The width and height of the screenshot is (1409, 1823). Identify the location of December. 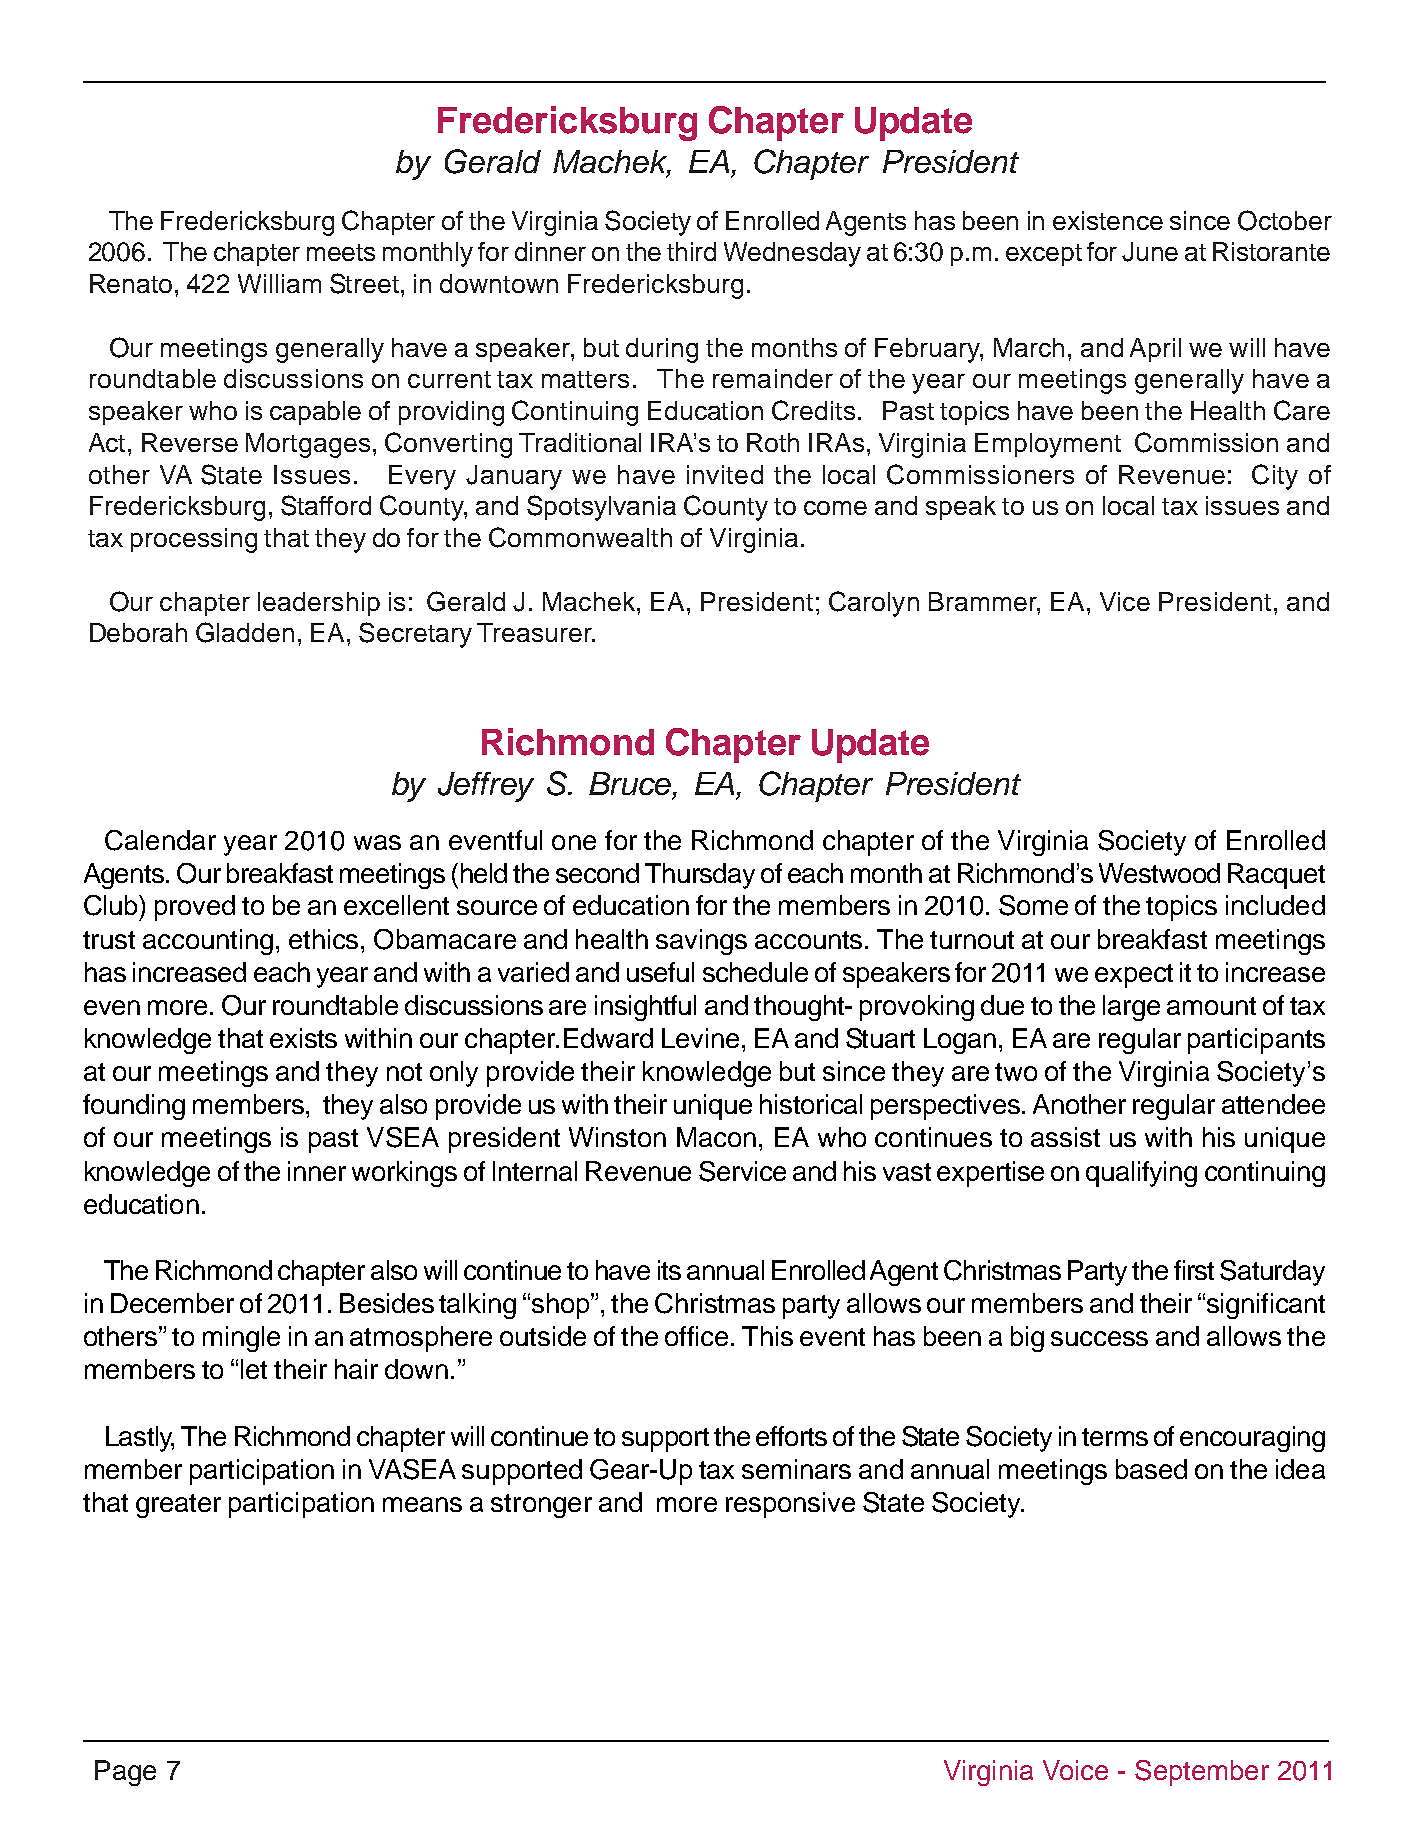
(172, 1303).
